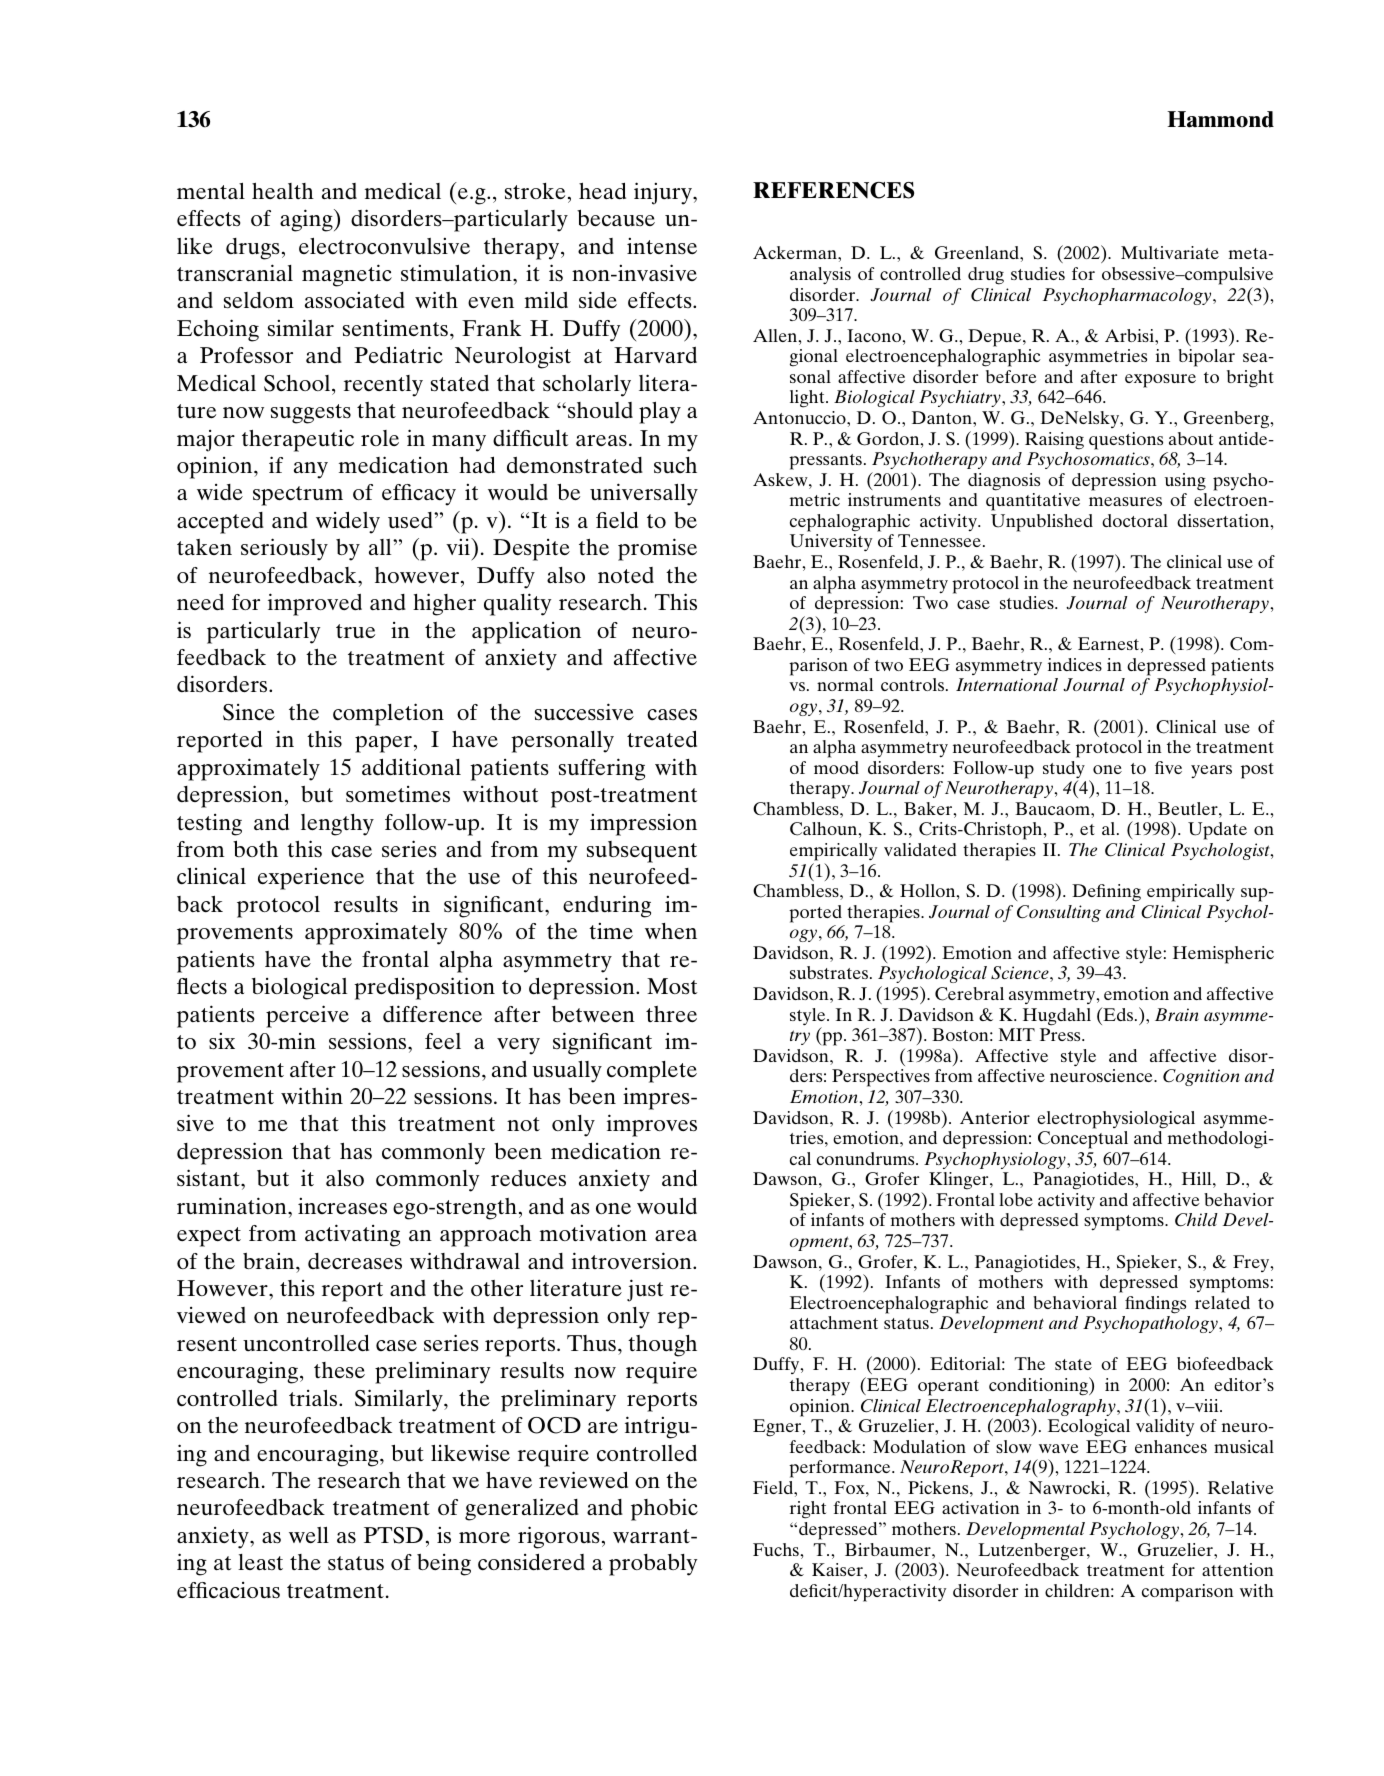 The image size is (1384, 1776). I want to click on injury, so click(664, 193).
